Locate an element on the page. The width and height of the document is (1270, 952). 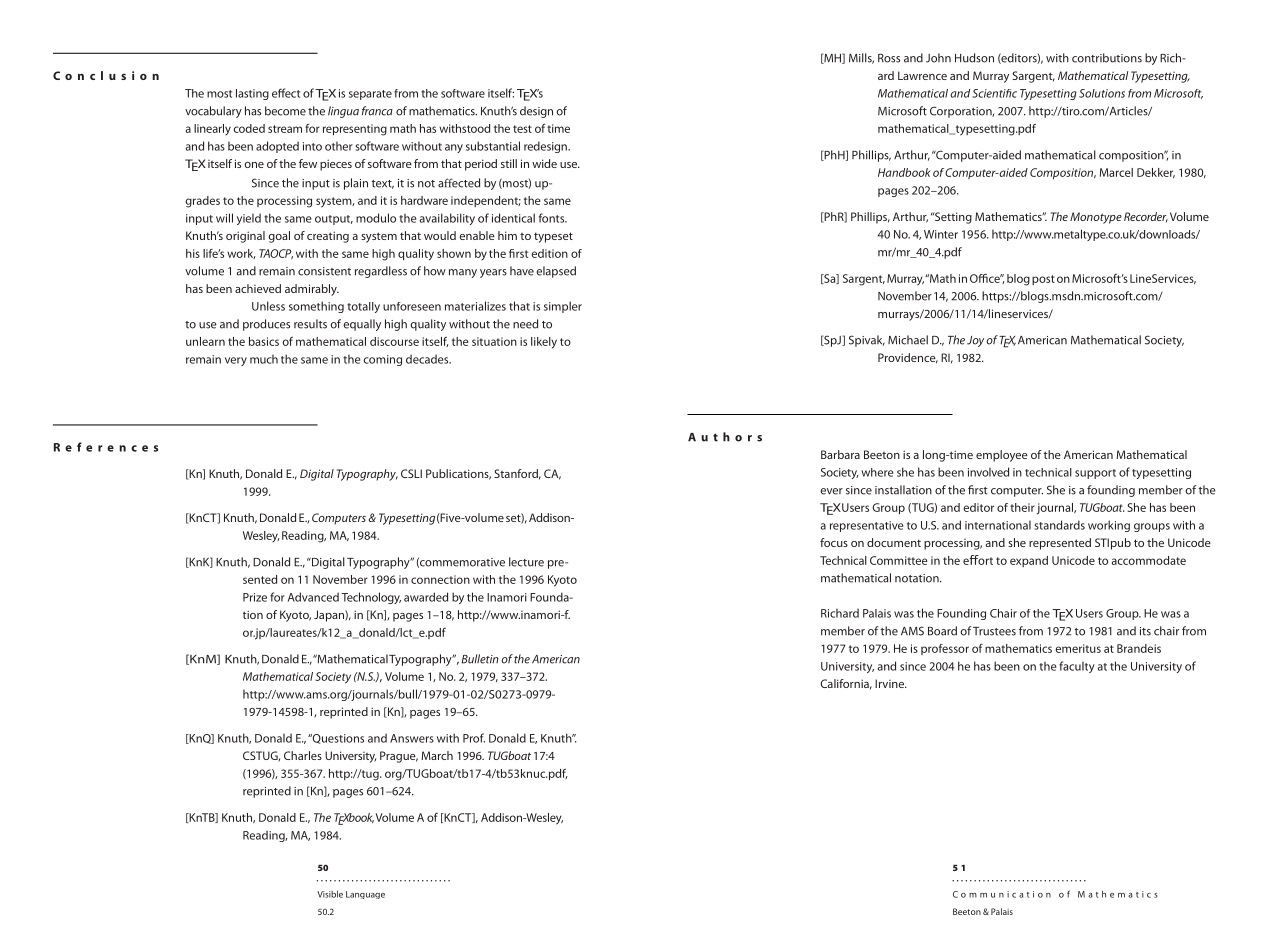
Advanced is located at coordinates (313, 597).
